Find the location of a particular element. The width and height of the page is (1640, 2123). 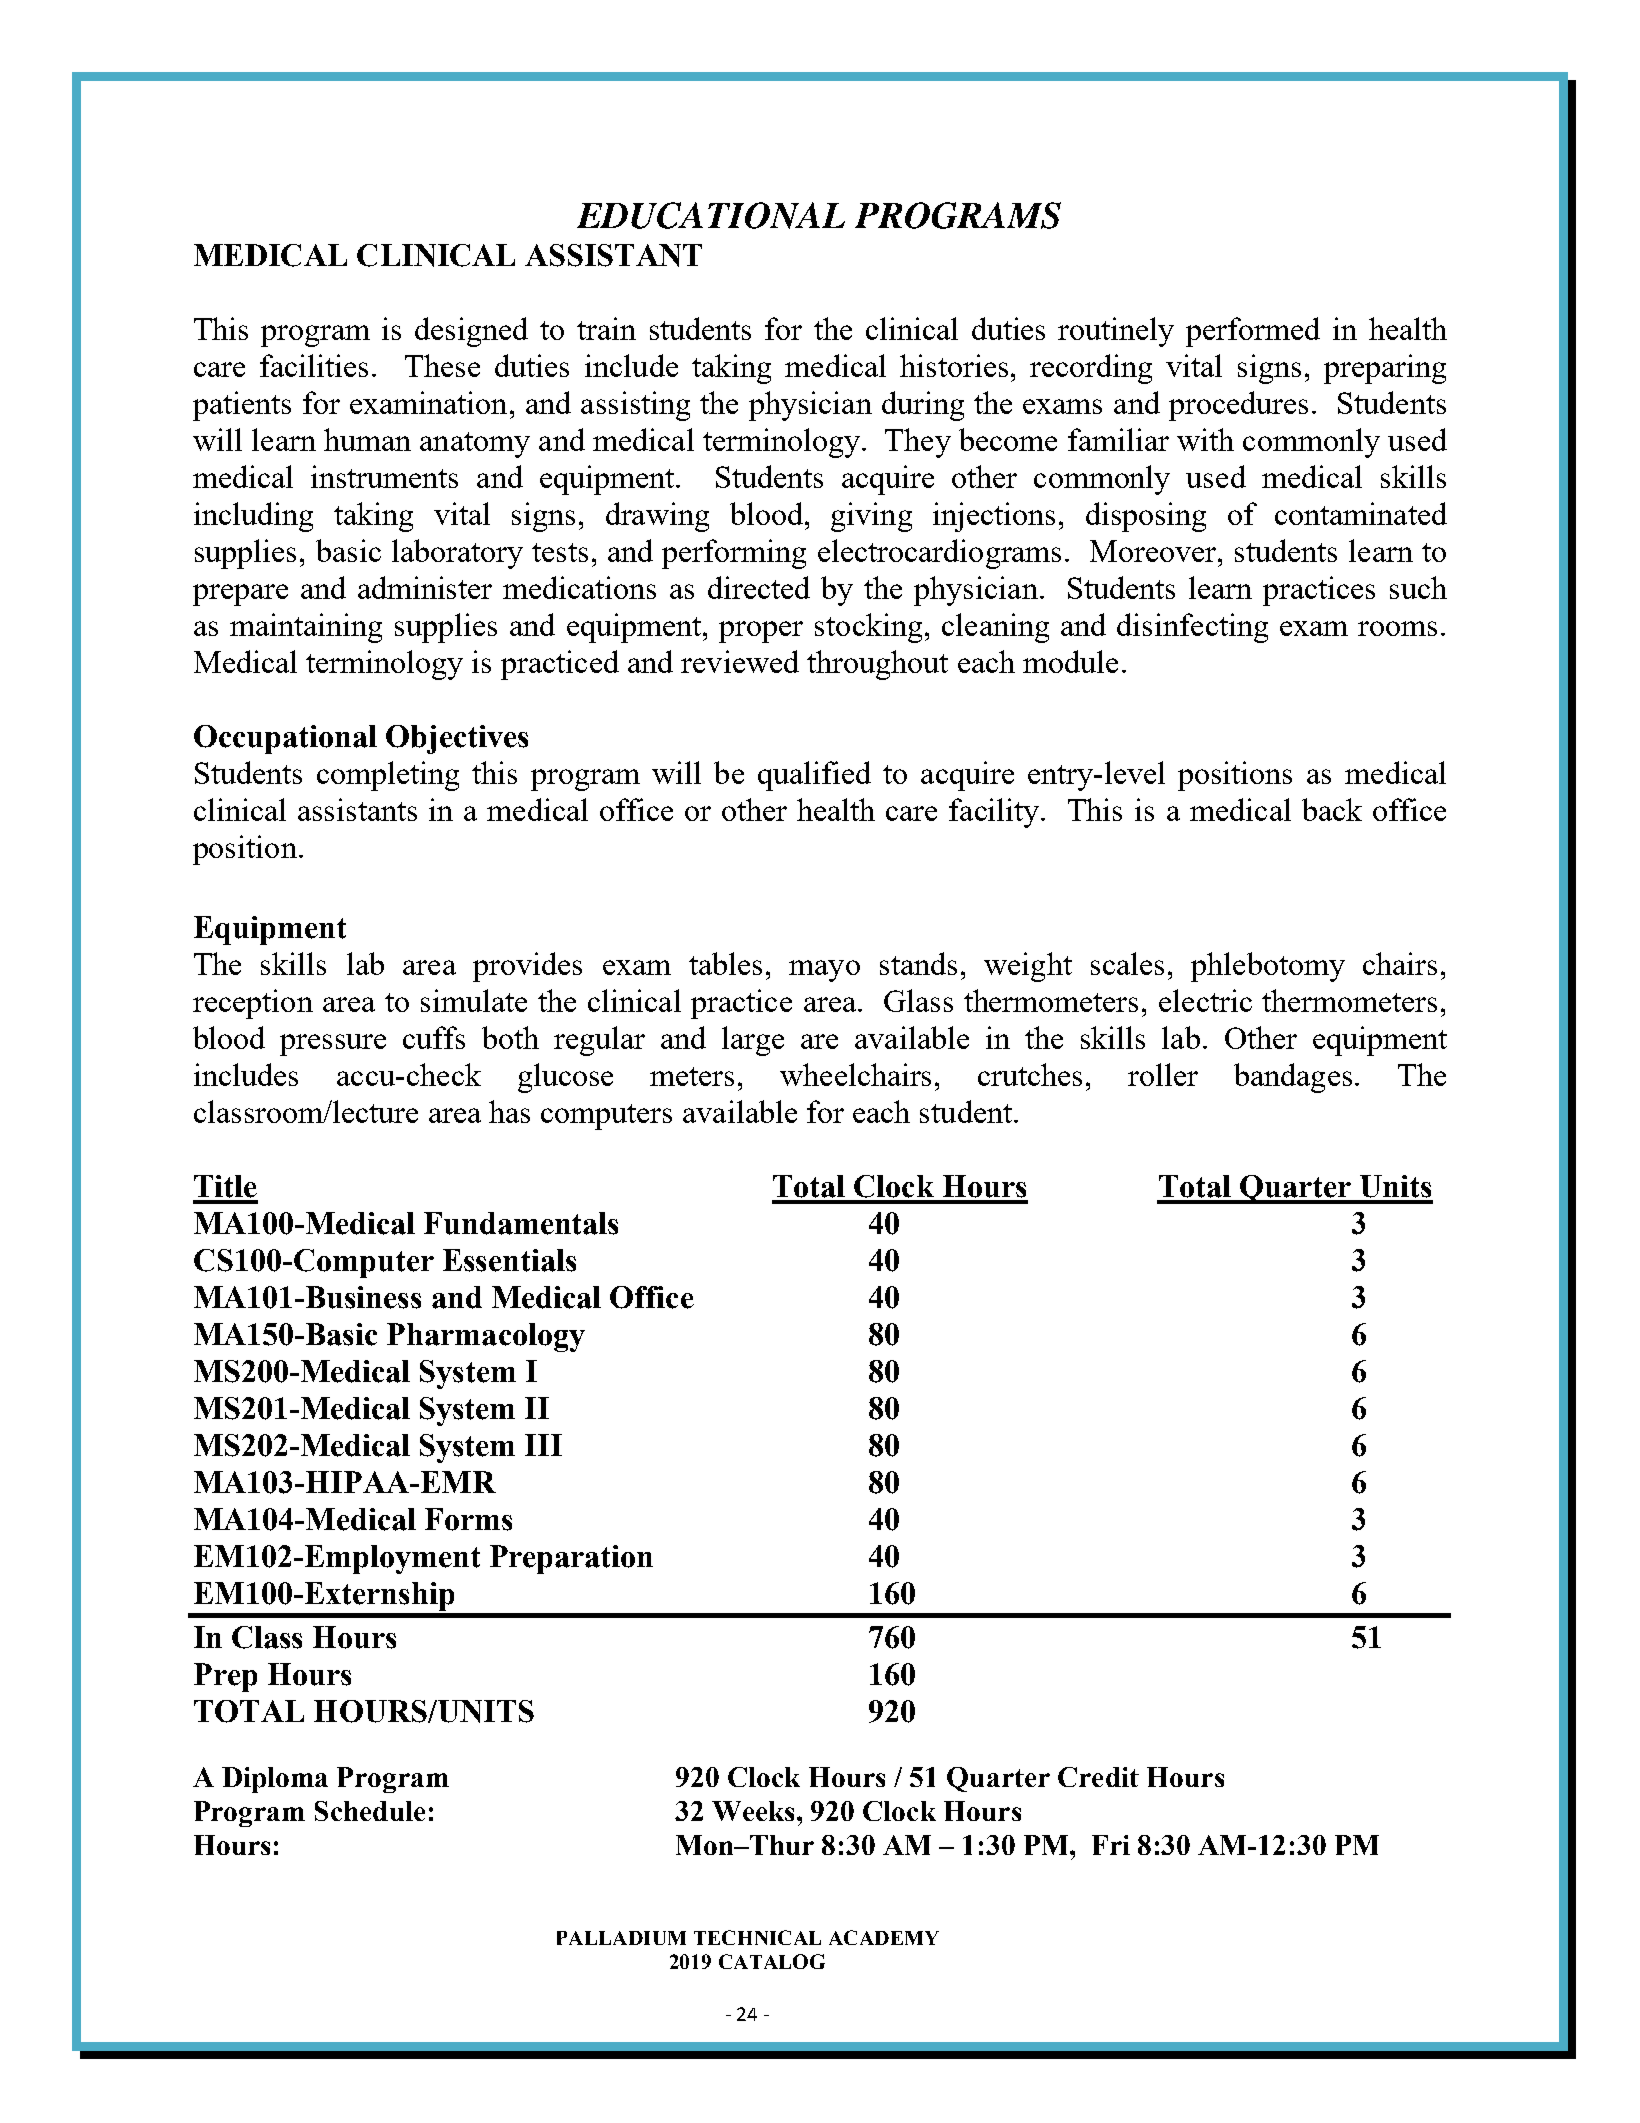

Pharmacology is located at coordinates (486, 1337).
